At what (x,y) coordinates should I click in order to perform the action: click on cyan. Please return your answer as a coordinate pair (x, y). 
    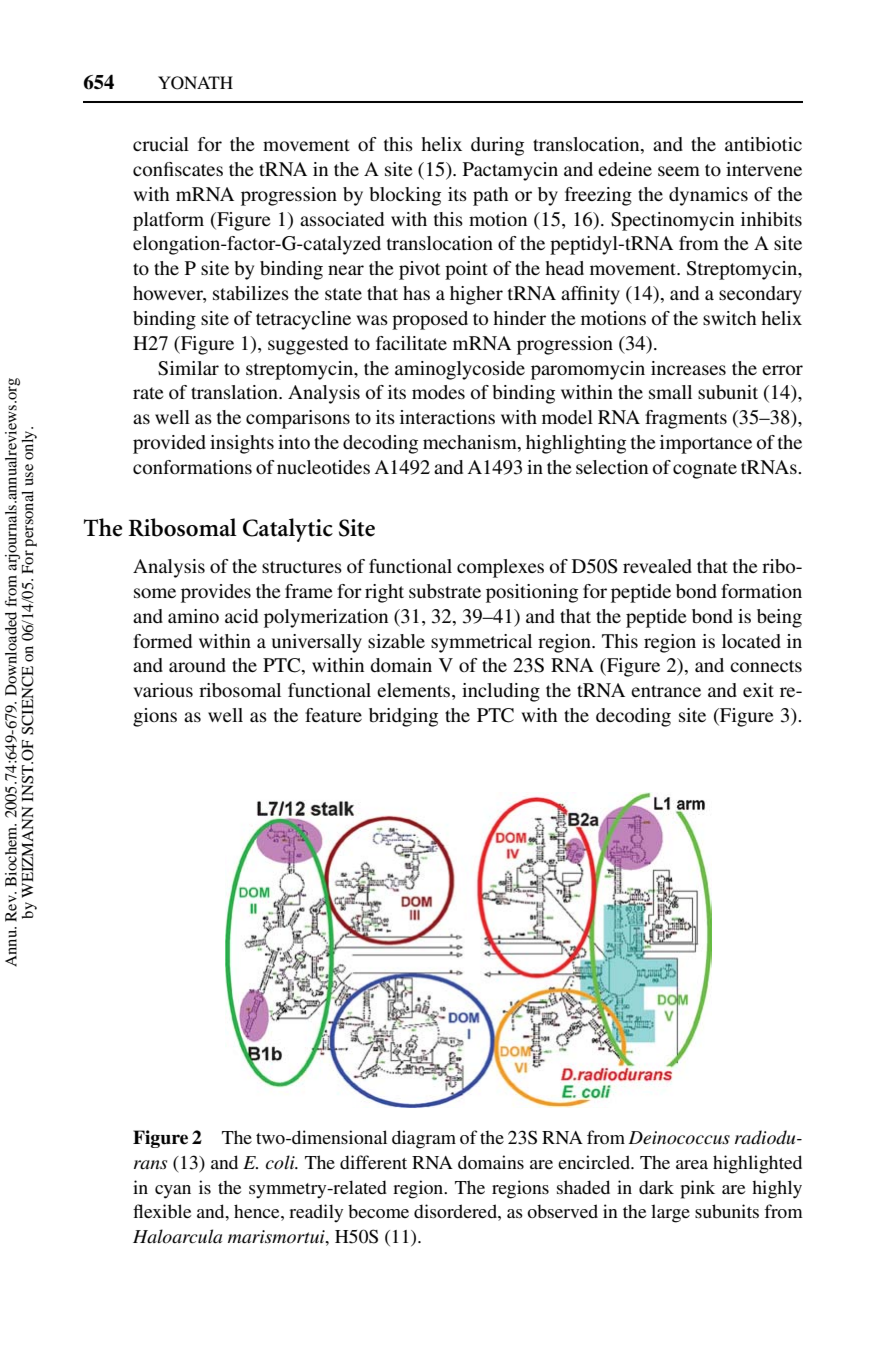
    Looking at the image, I should click on (173, 1192).
